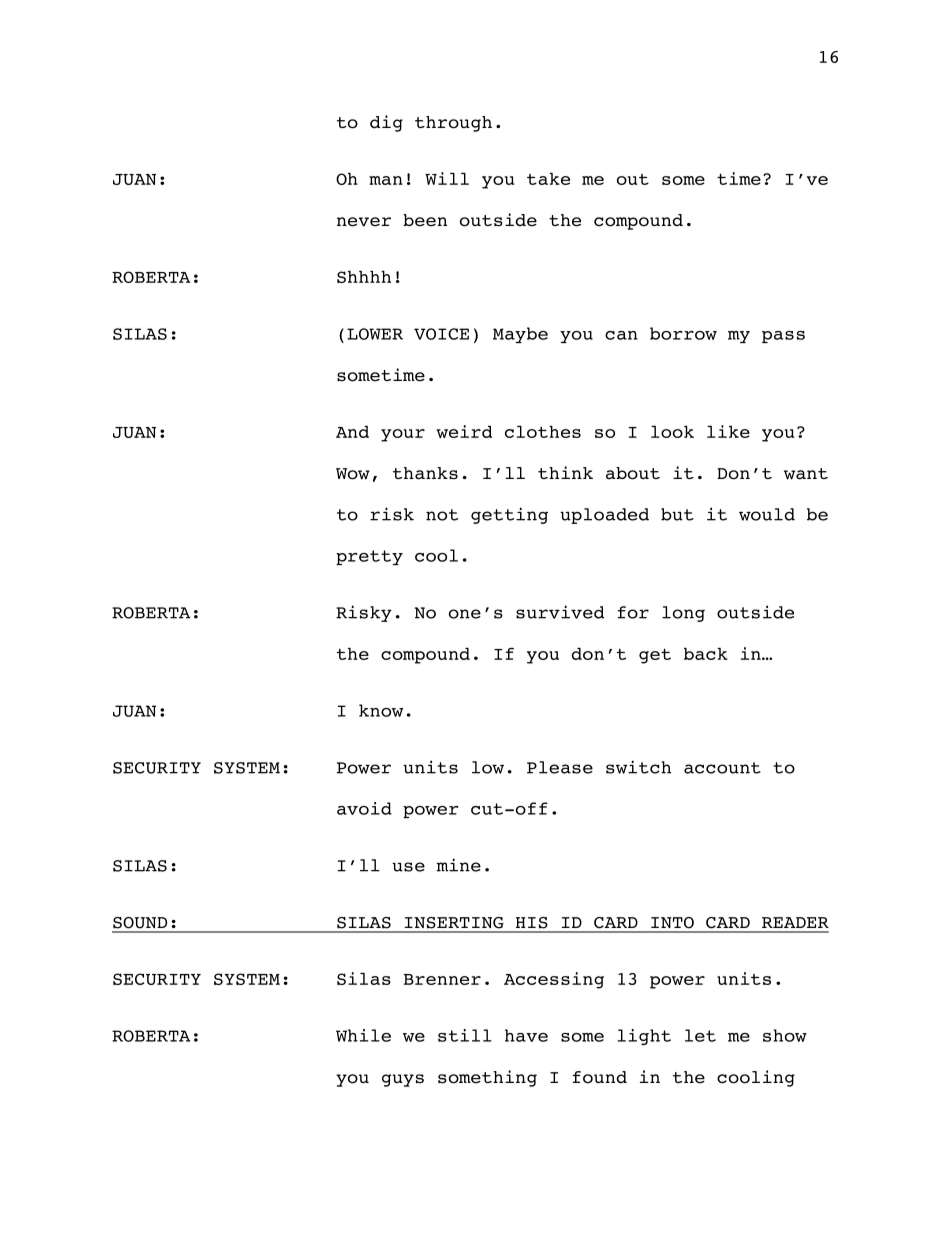 The height and width of the document is (1233, 952). What do you see at coordinates (381, 710) in the document?
I see `know` at bounding box center [381, 710].
